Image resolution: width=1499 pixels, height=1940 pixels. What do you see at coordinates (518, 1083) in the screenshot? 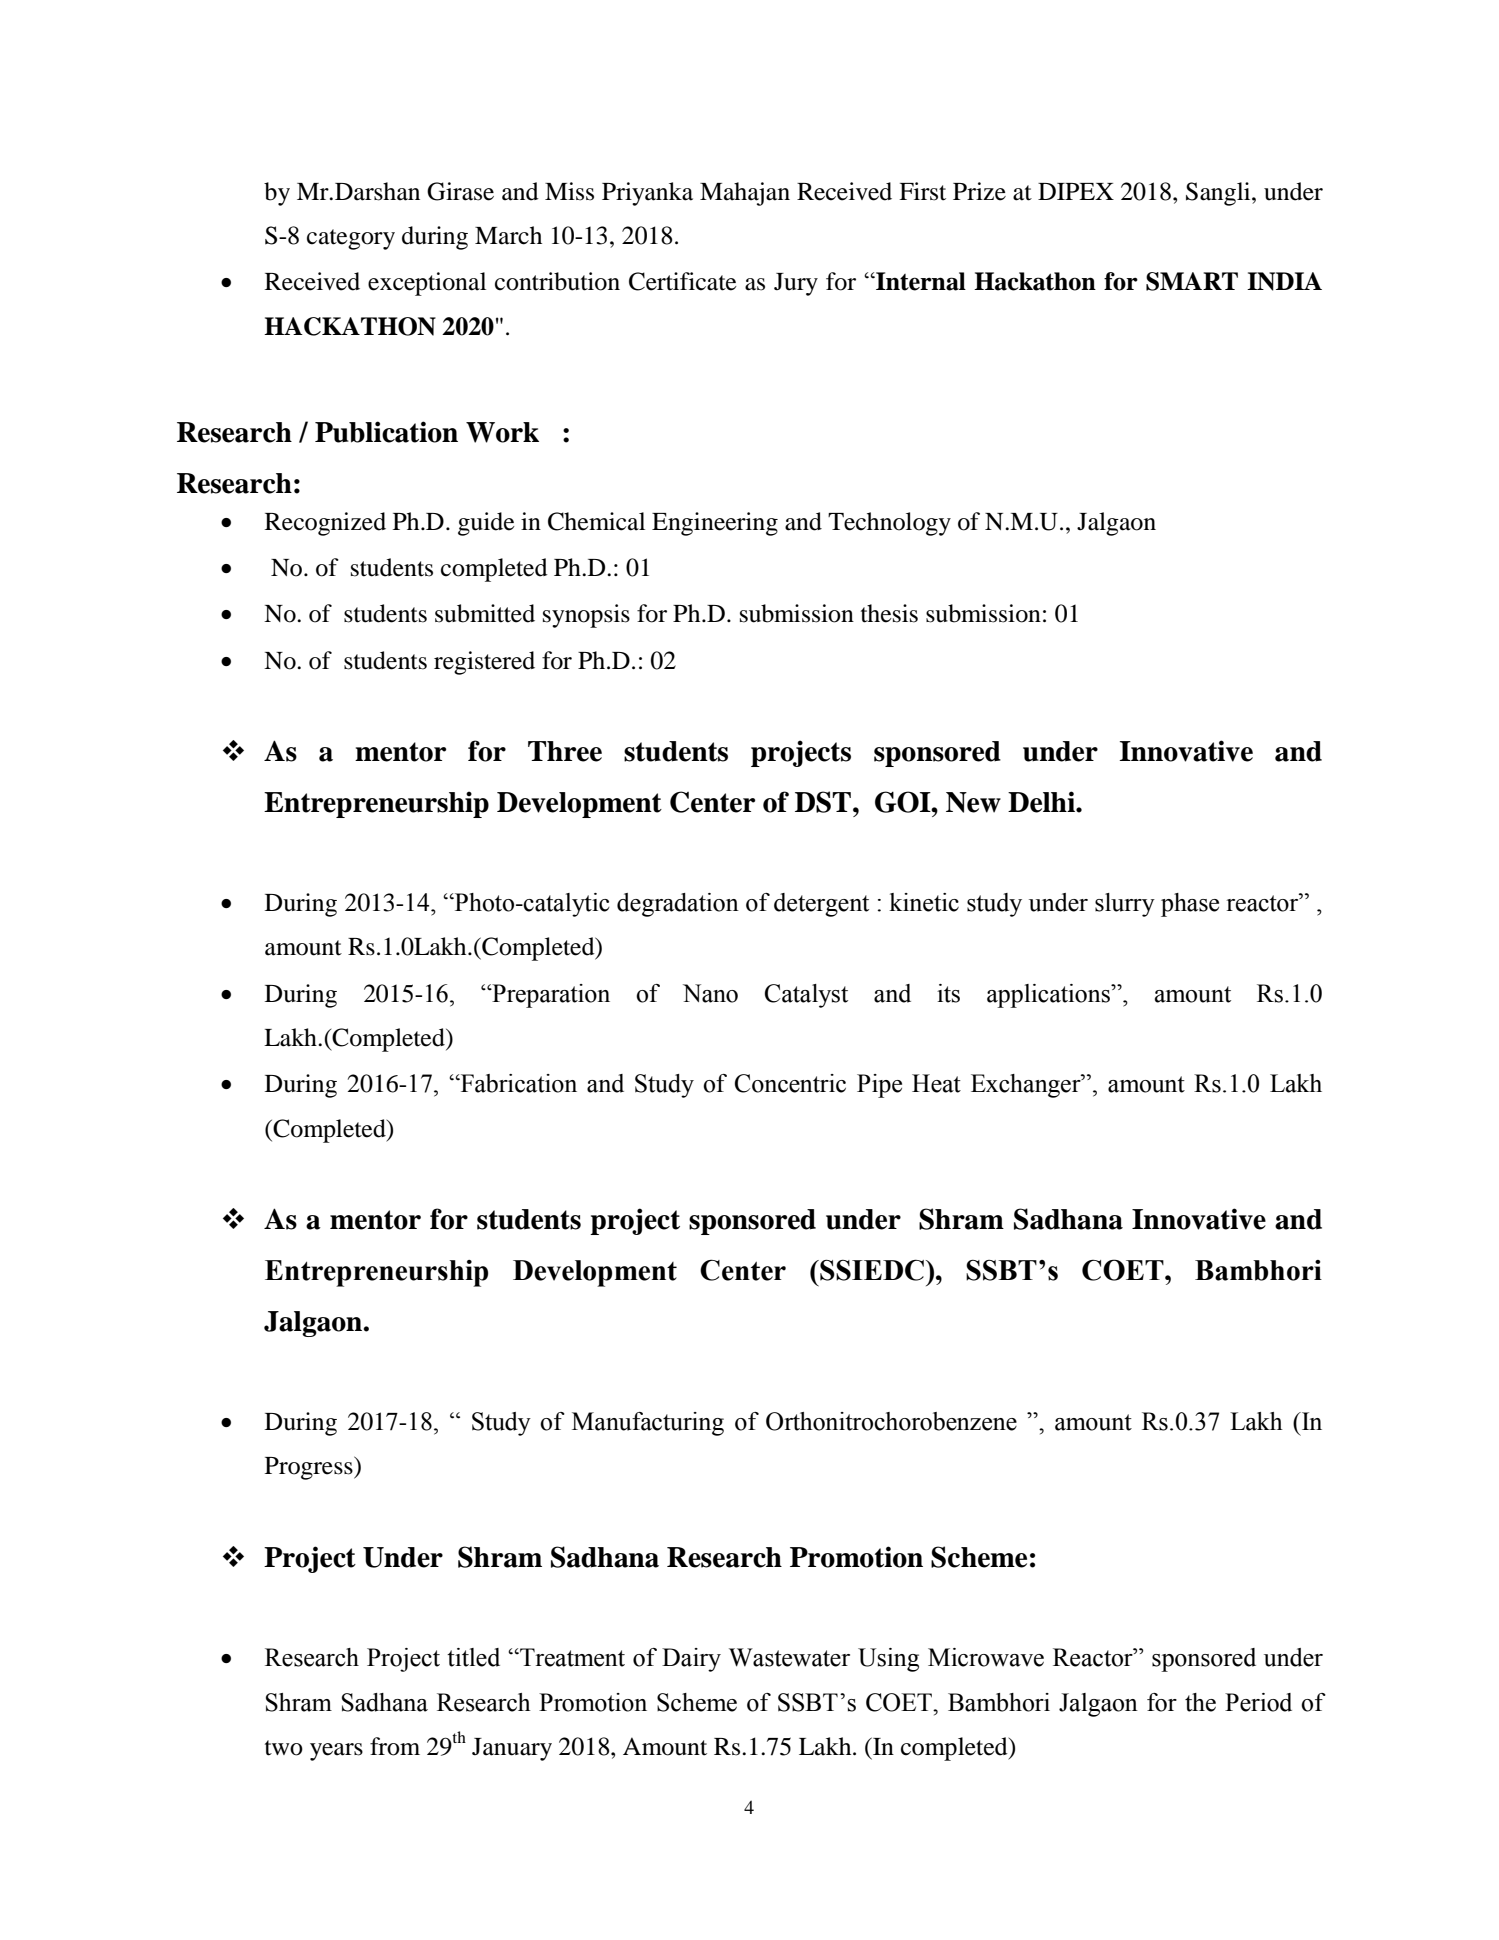
I see `Fabrication` at bounding box center [518, 1083].
